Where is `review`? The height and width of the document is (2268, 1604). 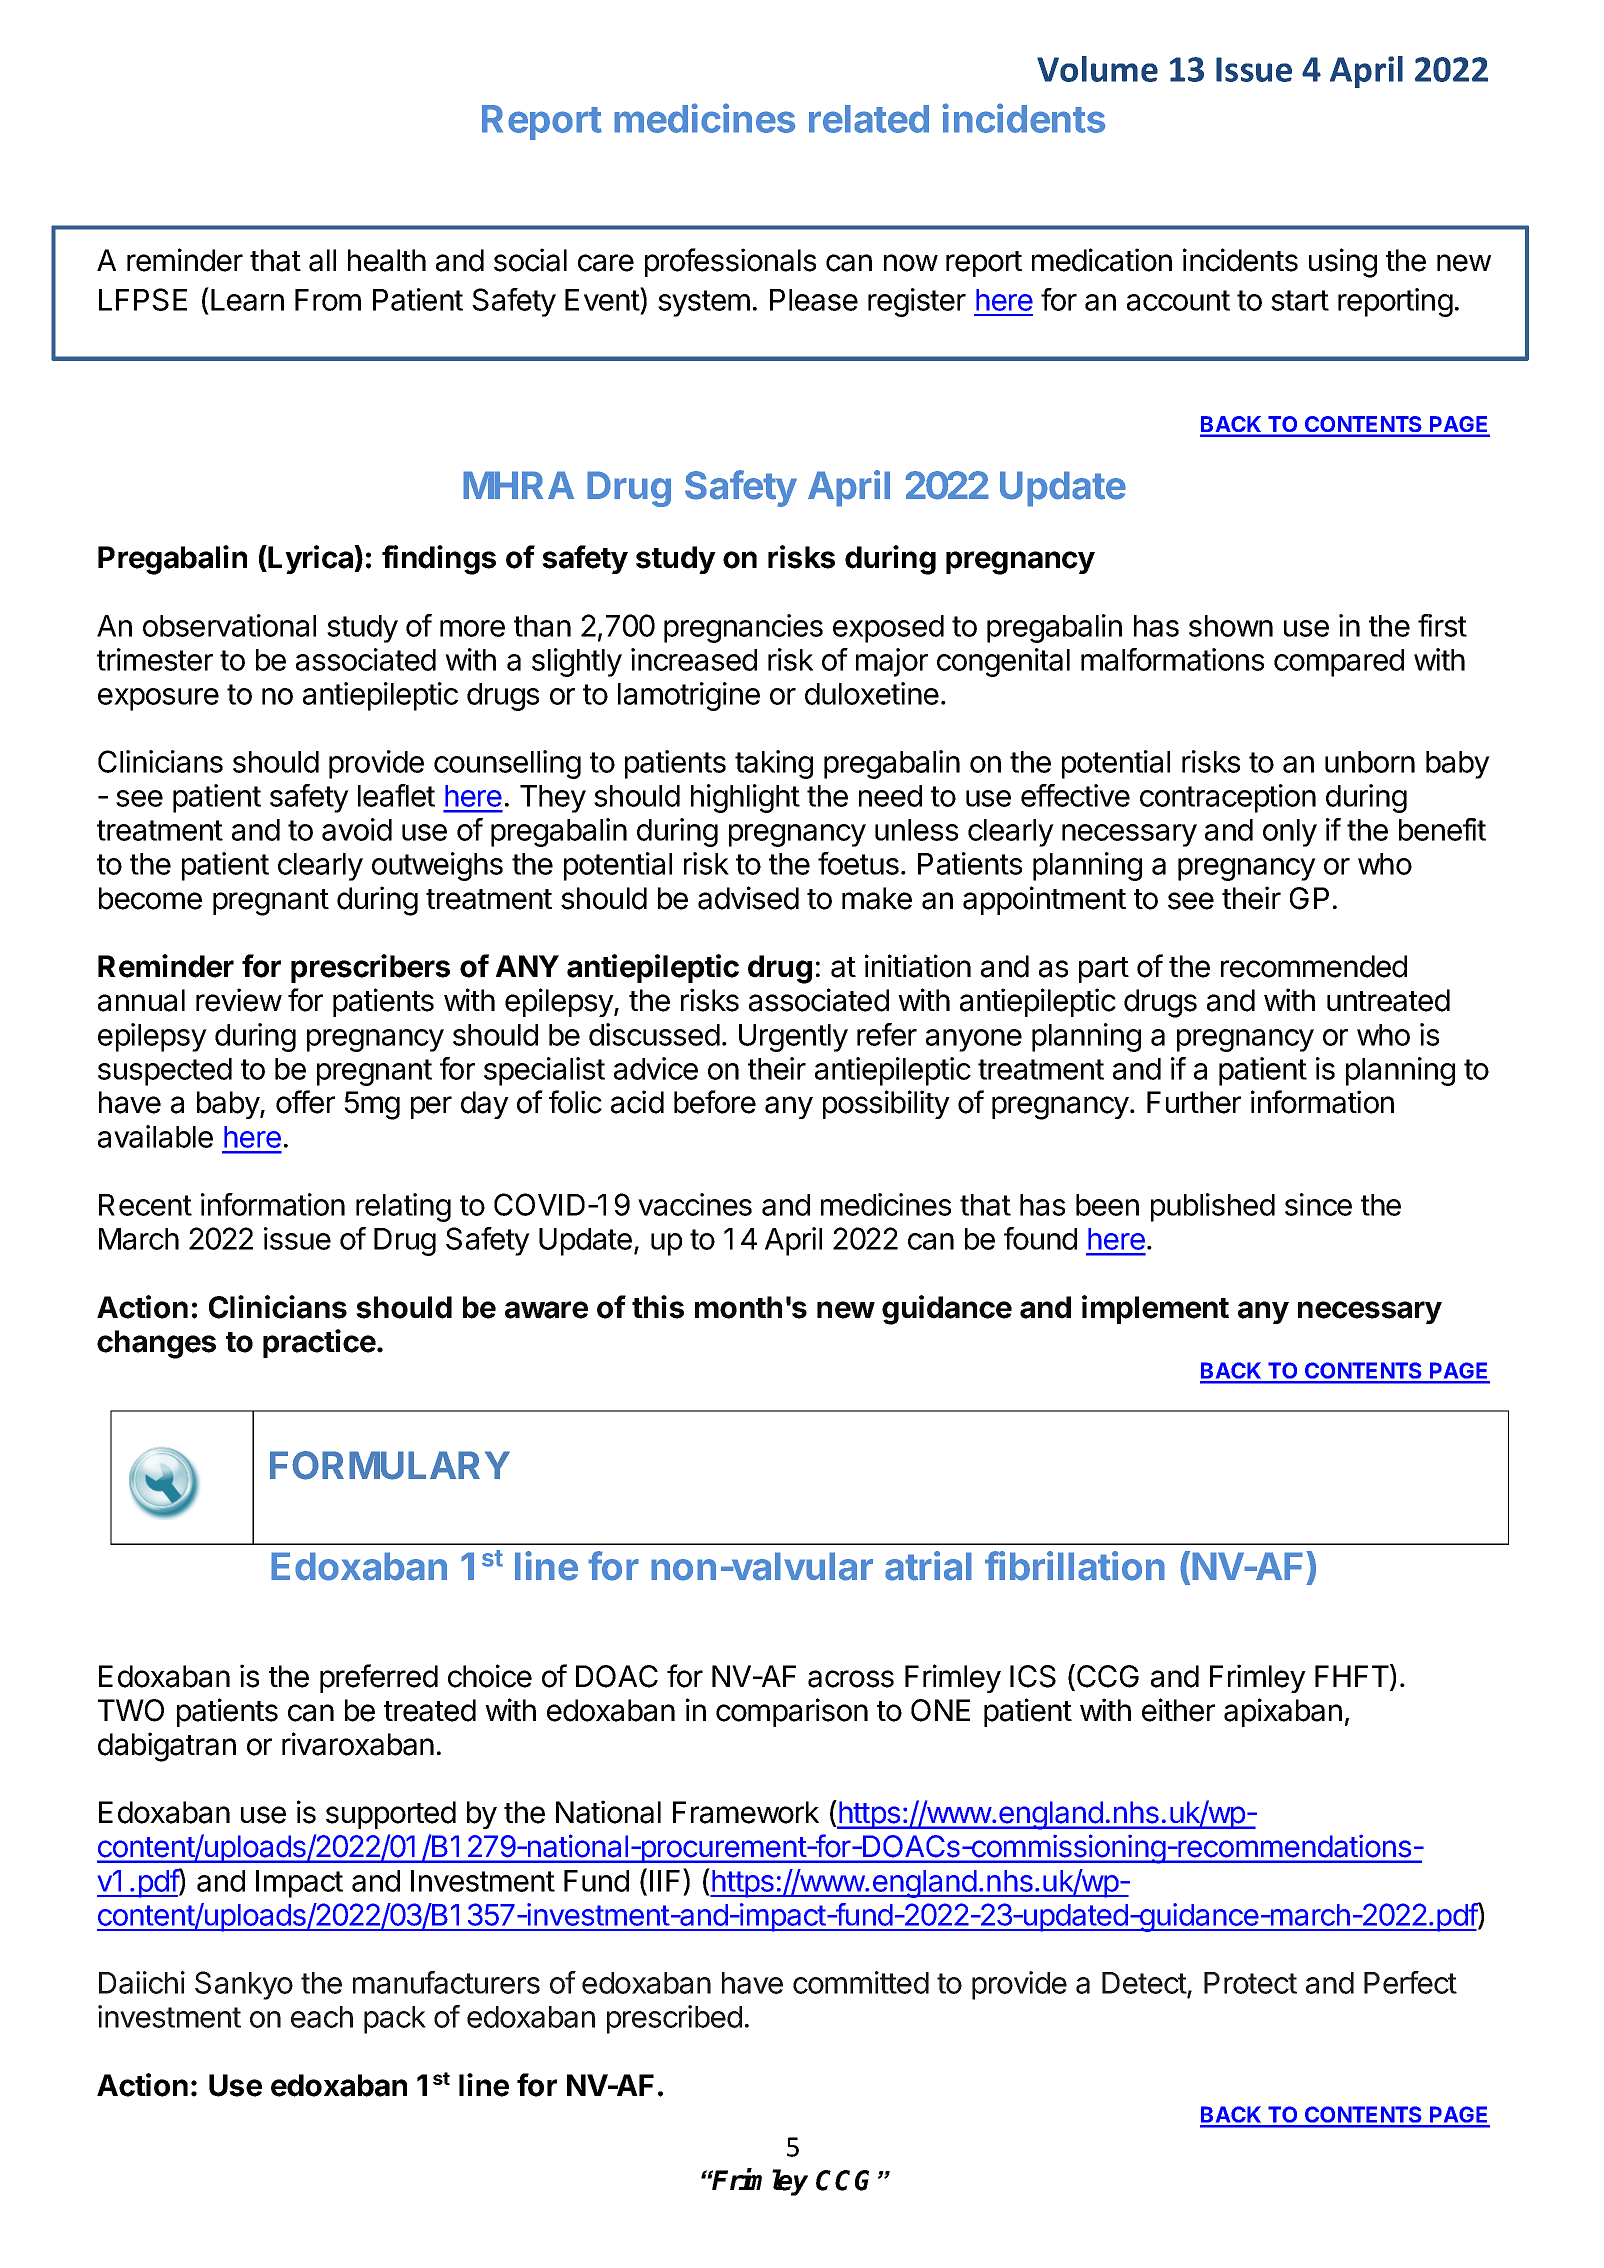 review is located at coordinates (239, 1000).
